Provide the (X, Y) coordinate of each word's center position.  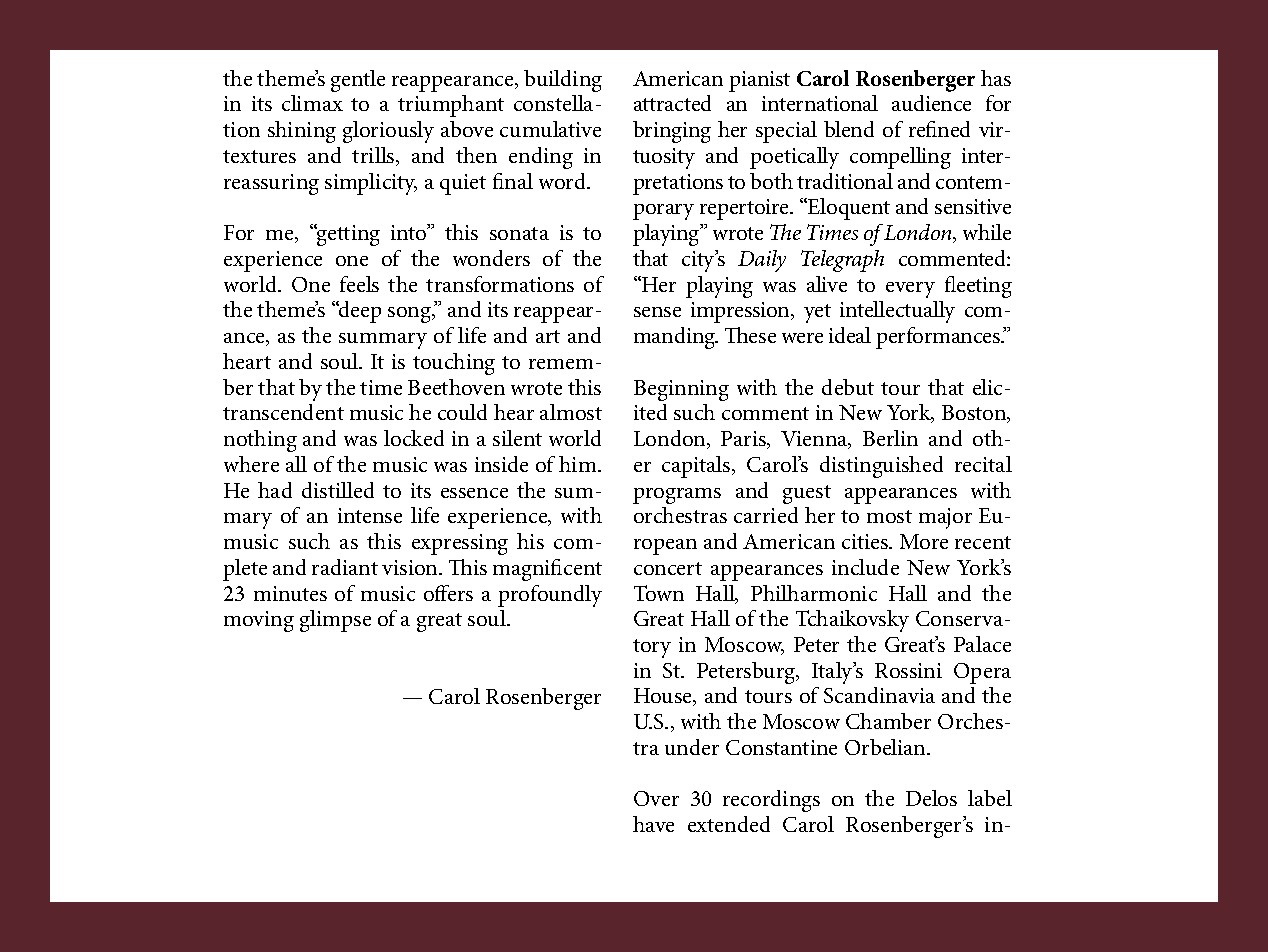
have (653, 824)
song (411, 315)
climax (312, 103)
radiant (345, 567)
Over (656, 798)
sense (657, 312)
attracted (672, 103)
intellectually (897, 312)
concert (668, 568)
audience (931, 103)
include (865, 567)
